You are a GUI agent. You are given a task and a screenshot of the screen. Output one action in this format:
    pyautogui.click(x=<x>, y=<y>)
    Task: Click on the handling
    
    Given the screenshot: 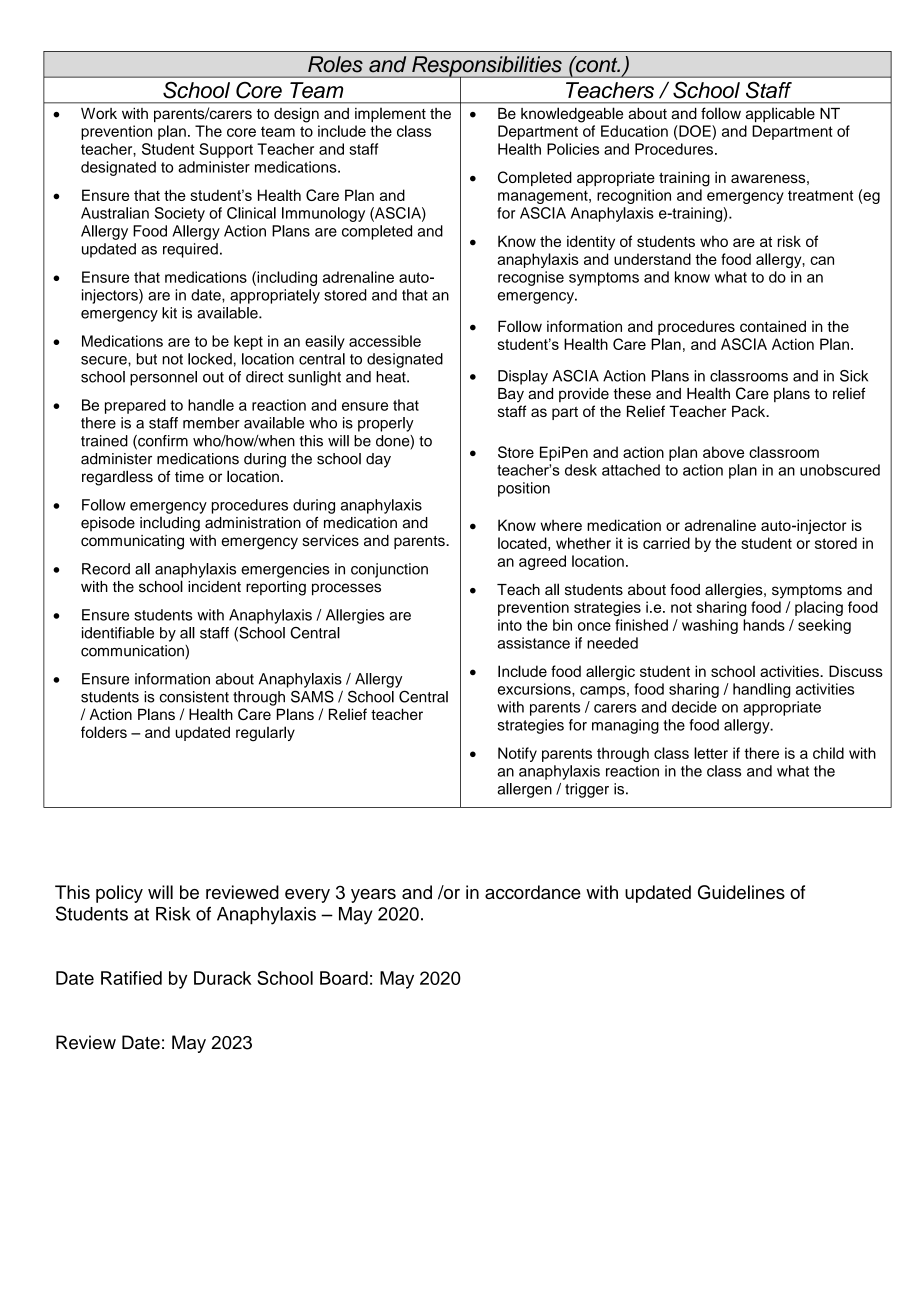 What is the action you would take?
    pyautogui.click(x=762, y=690)
